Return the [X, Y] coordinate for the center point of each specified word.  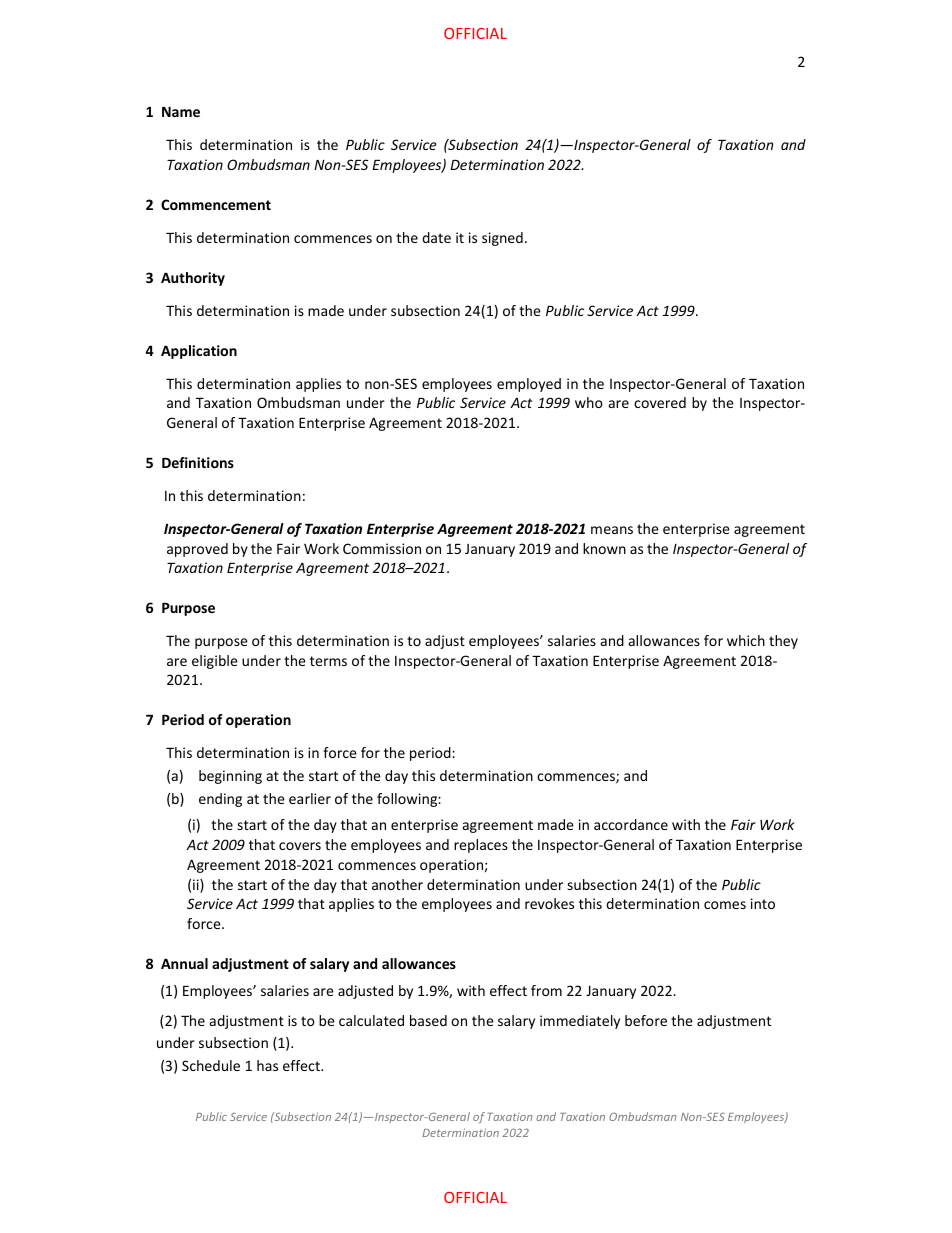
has [267, 1065]
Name [181, 111]
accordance [631, 824]
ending [220, 800]
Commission [382, 548]
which [746, 640]
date [436, 237]
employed [529, 385]
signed [502, 239]
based [428, 1020]
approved [197, 550]
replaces [481, 846]
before [646, 1020]
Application [199, 352]
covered [660, 402]
